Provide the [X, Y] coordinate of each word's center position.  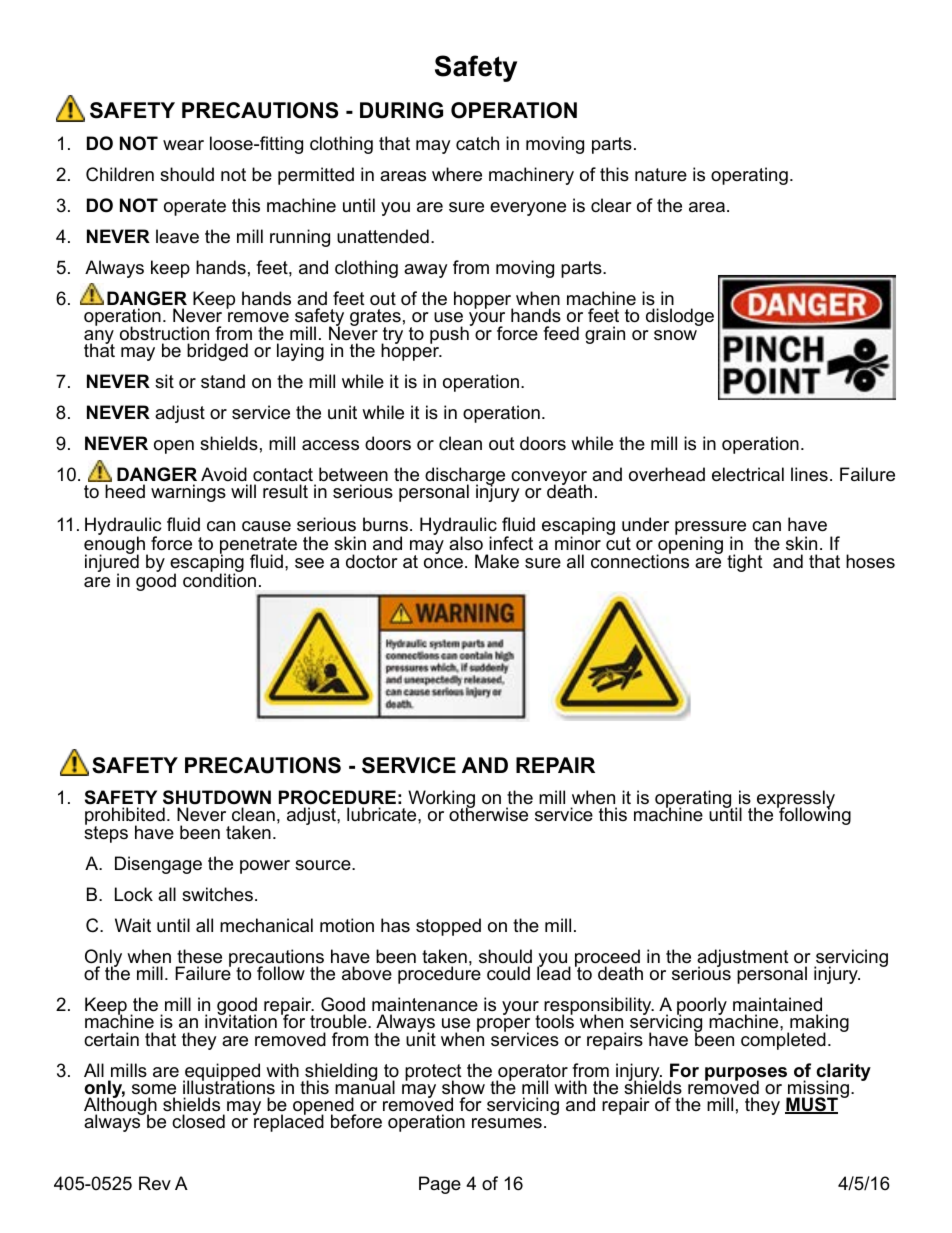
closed [198, 1121]
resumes [507, 1123]
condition [219, 580]
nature [661, 175]
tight [745, 563]
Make [497, 561]
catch [477, 143]
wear [183, 145]
